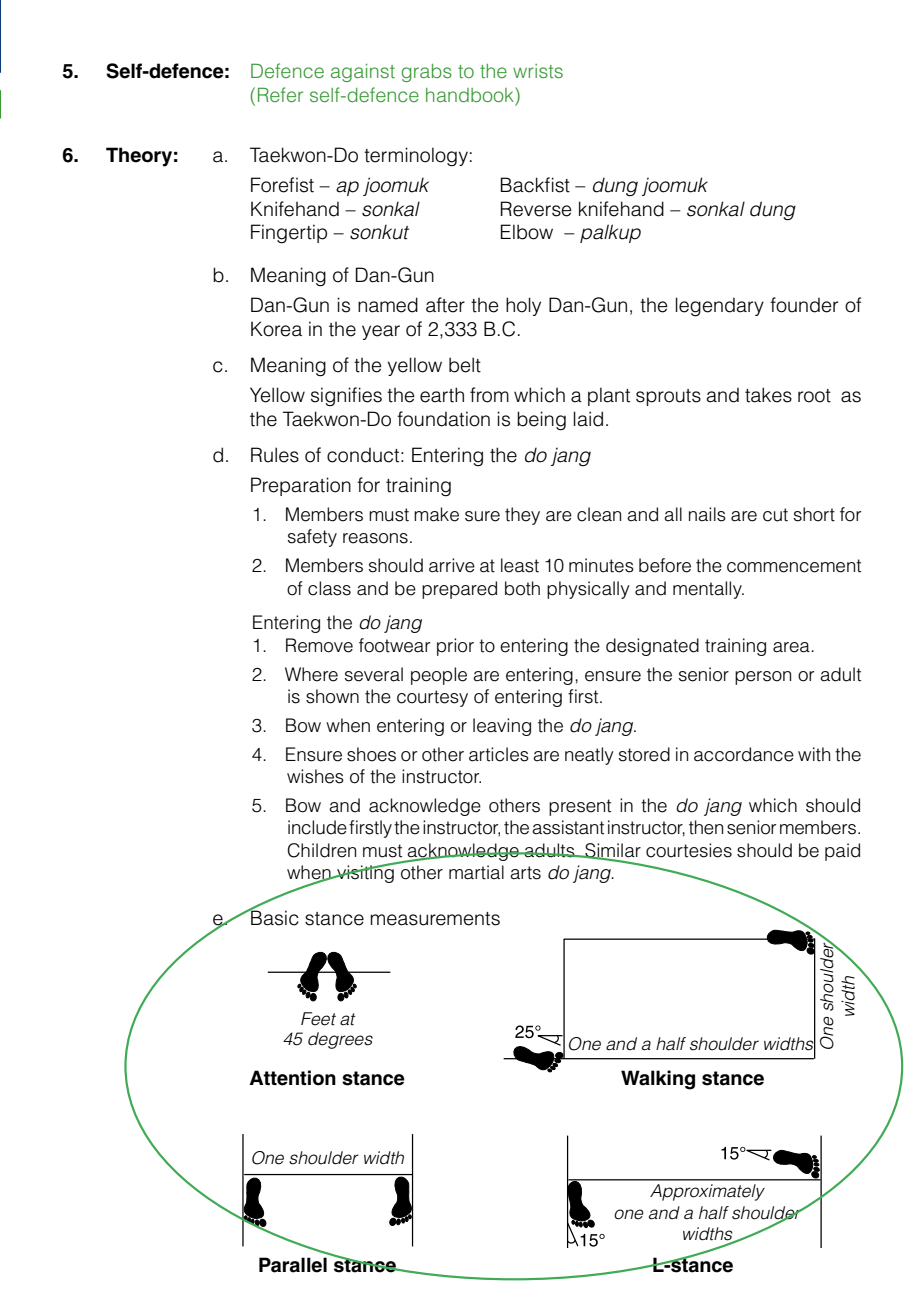  What do you see at coordinates (568, 827) in the screenshot?
I see `assistant` at bounding box center [568, 827].
